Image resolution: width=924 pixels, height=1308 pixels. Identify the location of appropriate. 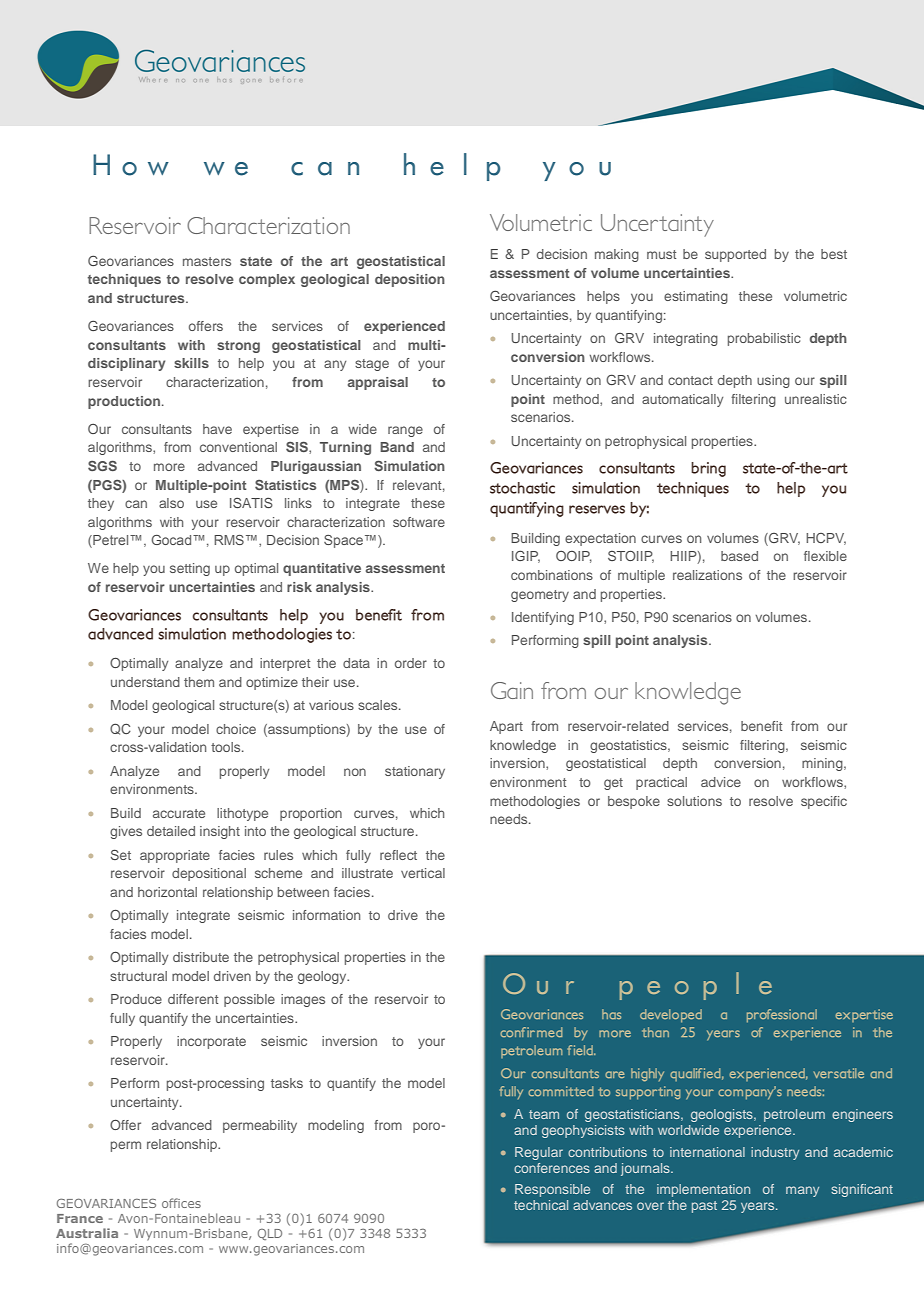
(175, 856).
